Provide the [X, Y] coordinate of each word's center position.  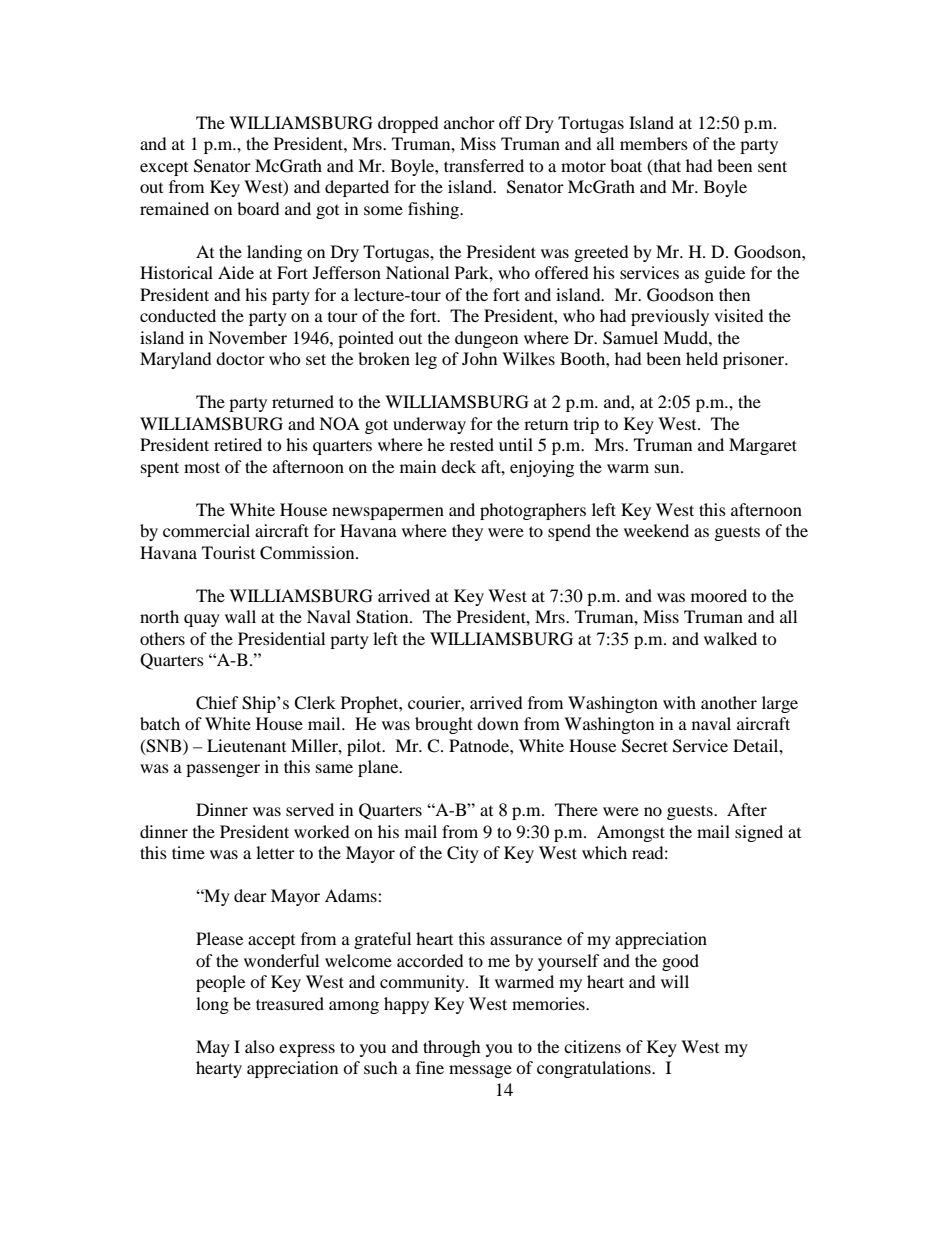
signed [759, 833]
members [654, 143]
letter [275, 852]
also [260, 1046]
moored [719, 595]
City [463, 854]
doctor [240, 358]
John [479, 358]
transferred [484, 165]
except [164, 169]
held [702, 358]
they [467, 532]
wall [240, 616]
